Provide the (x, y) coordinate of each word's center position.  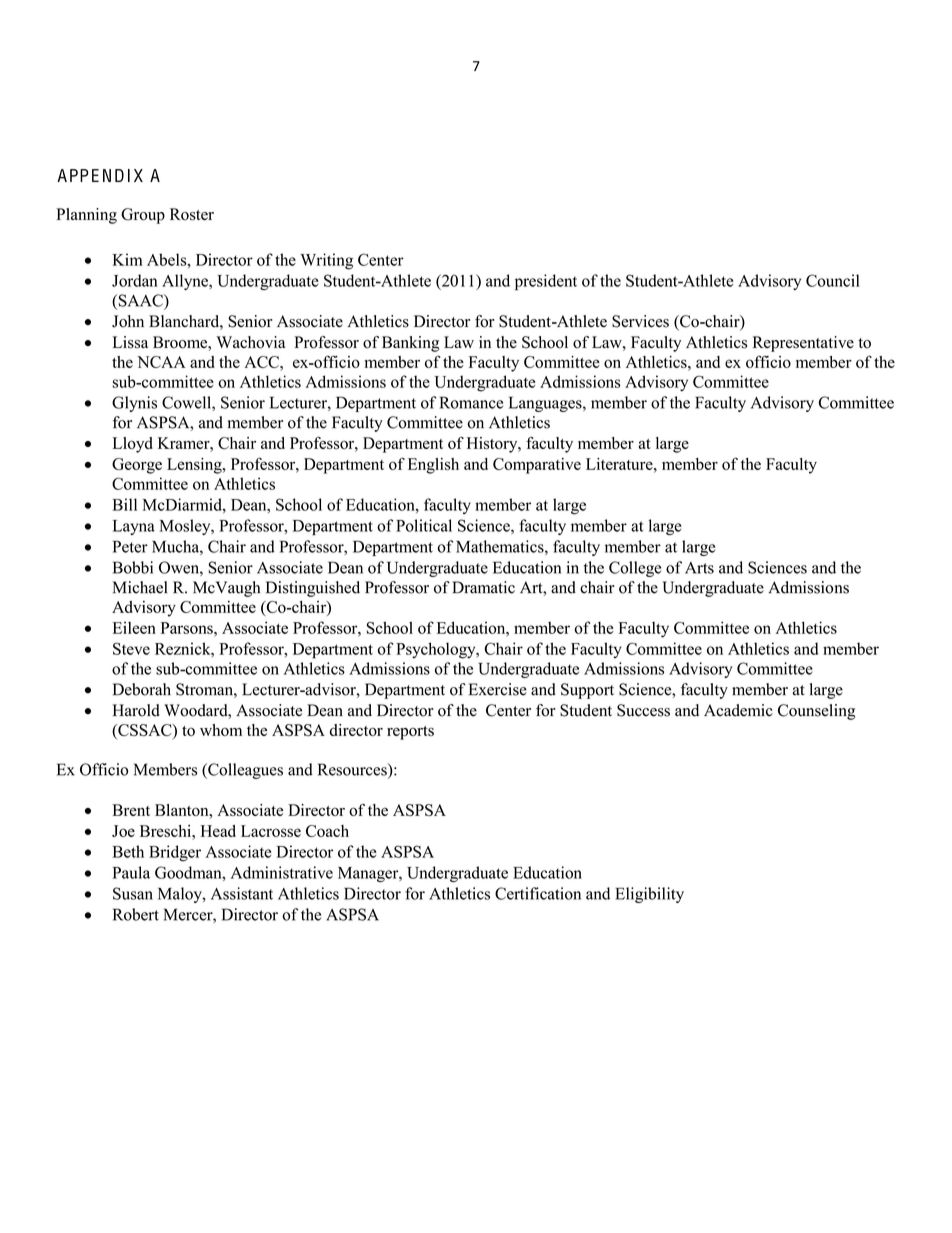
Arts (699, 568)
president (546, 282)
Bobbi (133, 567)
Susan (133, 893)
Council (833, 280)
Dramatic (483, 587)
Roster (192, 214)
